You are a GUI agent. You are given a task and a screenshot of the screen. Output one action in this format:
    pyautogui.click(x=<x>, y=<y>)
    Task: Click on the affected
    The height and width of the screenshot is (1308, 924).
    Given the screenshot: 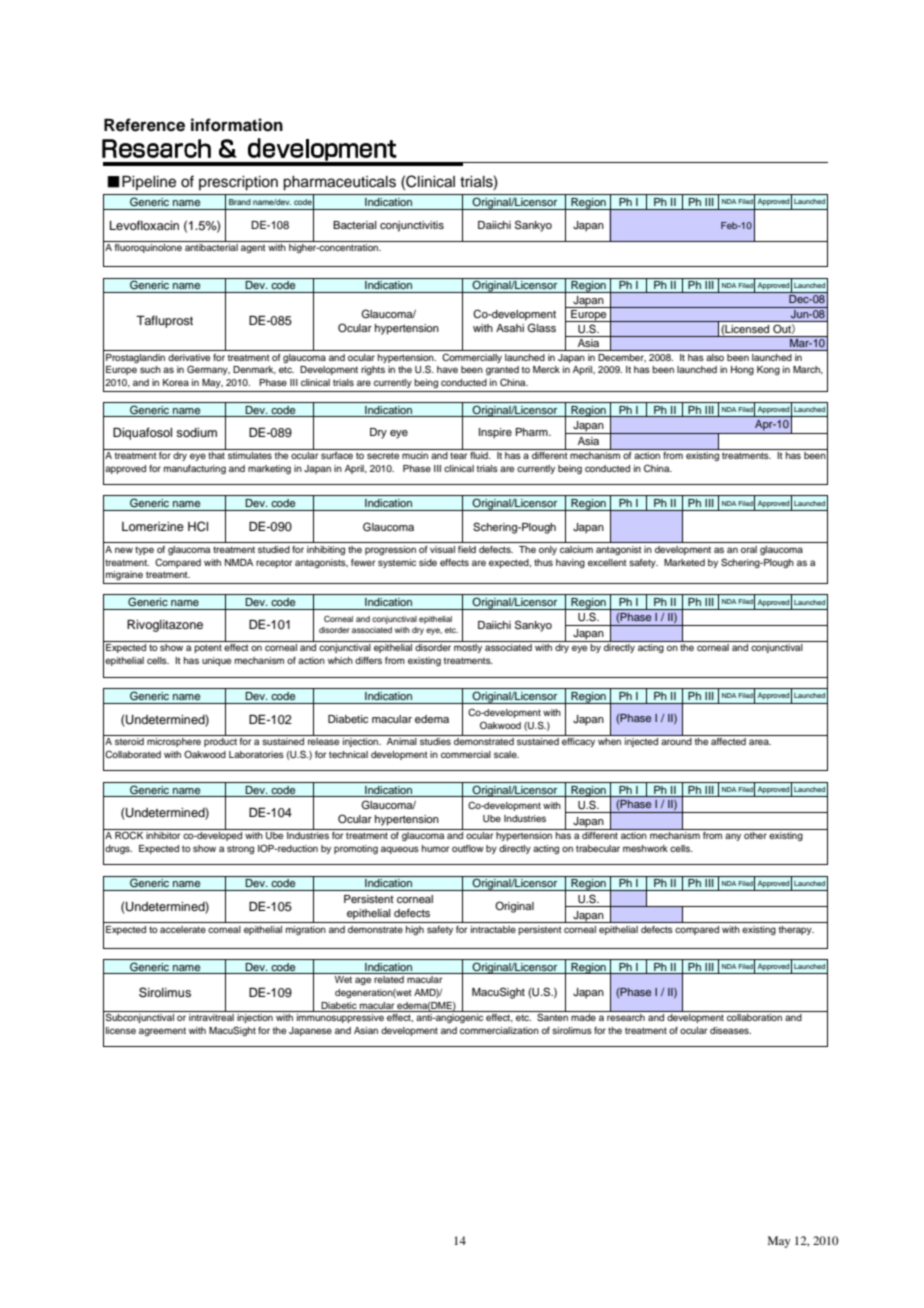 What is the action you would take?
    pyautogui.click(x=728, y=741)
